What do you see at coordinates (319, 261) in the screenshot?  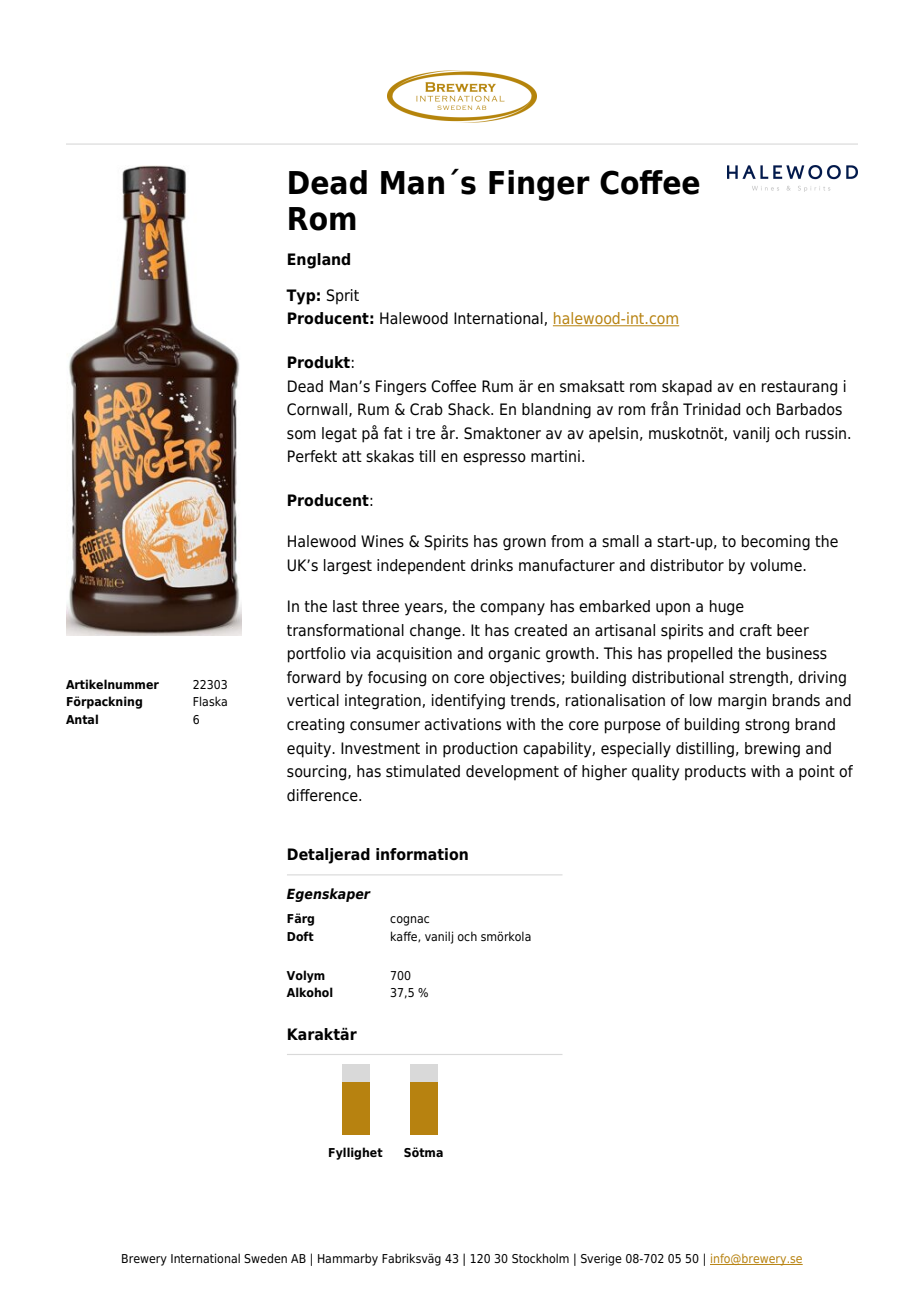 I see `England` at bounding box center [319, 261].
